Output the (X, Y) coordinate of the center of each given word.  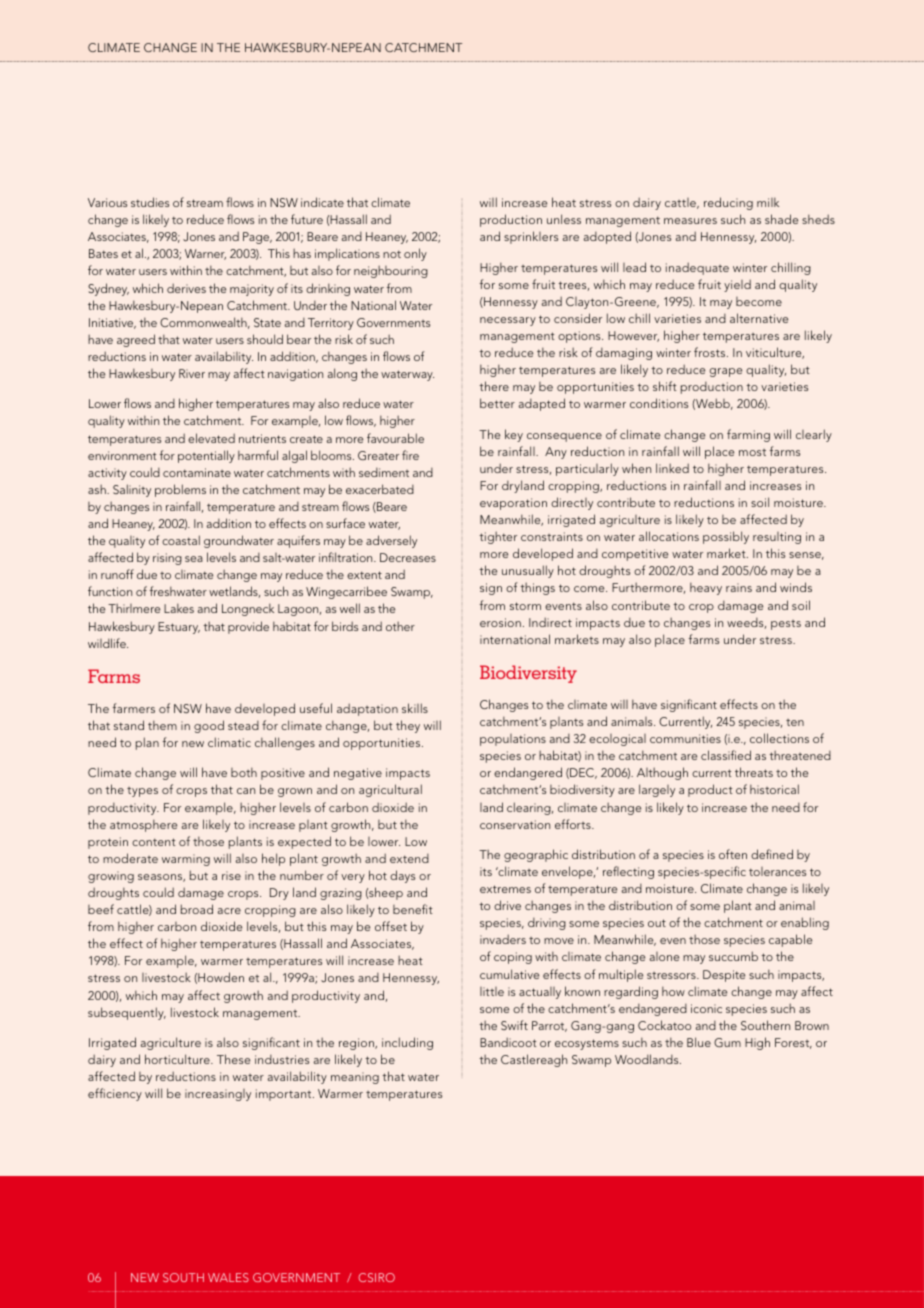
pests (786, 625)
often (733, 854)
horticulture (178, 1059)
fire (410, 455)
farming (748, 435)
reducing (728, 203)
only (415, 254)
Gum (727, 1042)
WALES (228, 1277)
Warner (205, 254)
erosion (500, 622)
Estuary (179, 628)
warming (186, 860)
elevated (211, 438)
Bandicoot (508, 1042)
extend (409, 858)
